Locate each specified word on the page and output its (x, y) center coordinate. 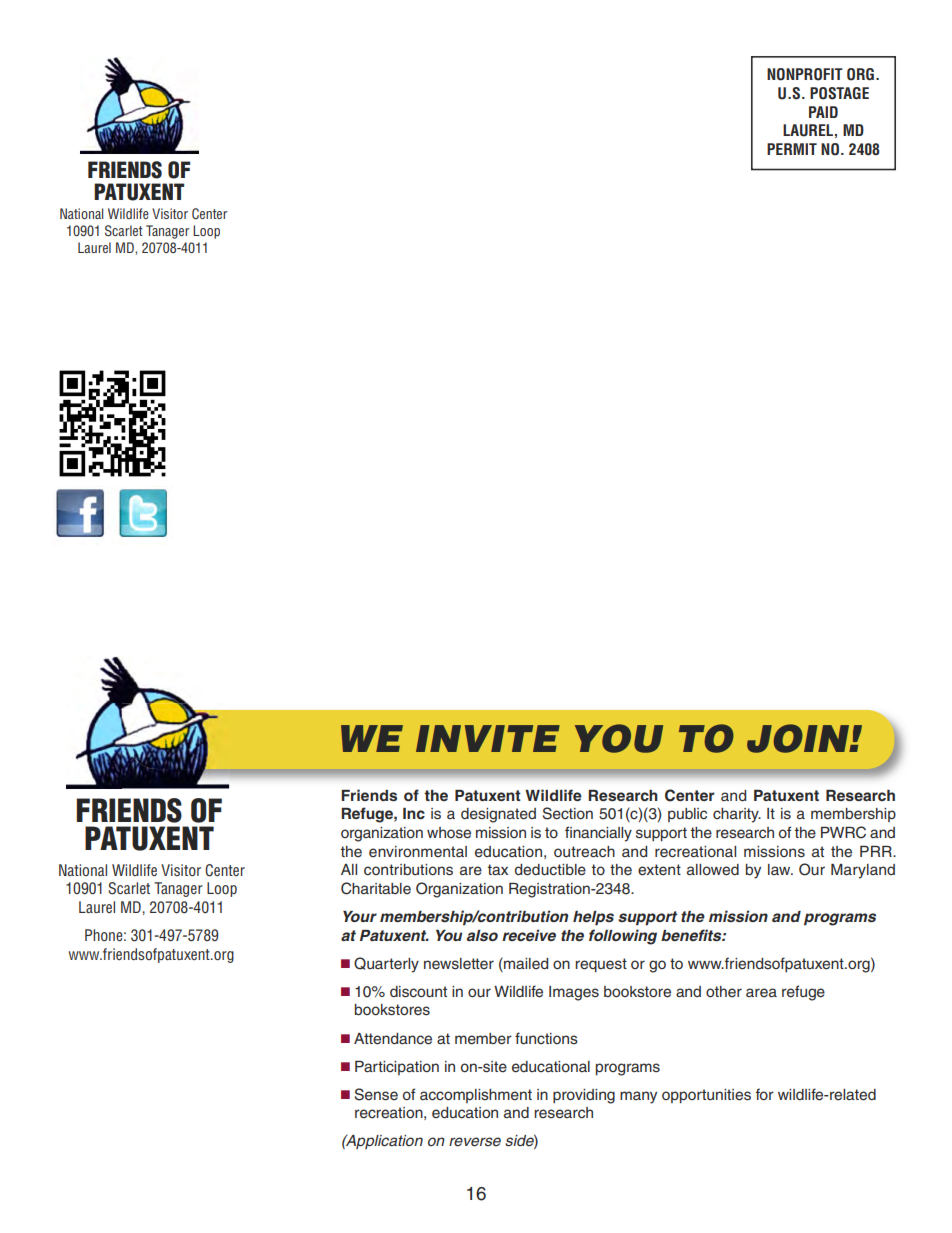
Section (568, 813)
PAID (823, 112)
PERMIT (792, 149)
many (638, 1097)
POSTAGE (839, 93)
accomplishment (476, 1096)
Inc (414, 813)
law (780, 869)
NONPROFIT (805, 74)
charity (737, 815)
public (687, 815)
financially (598, 834)
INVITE (488, 738)
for (765, 1094)
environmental (418, 851)
